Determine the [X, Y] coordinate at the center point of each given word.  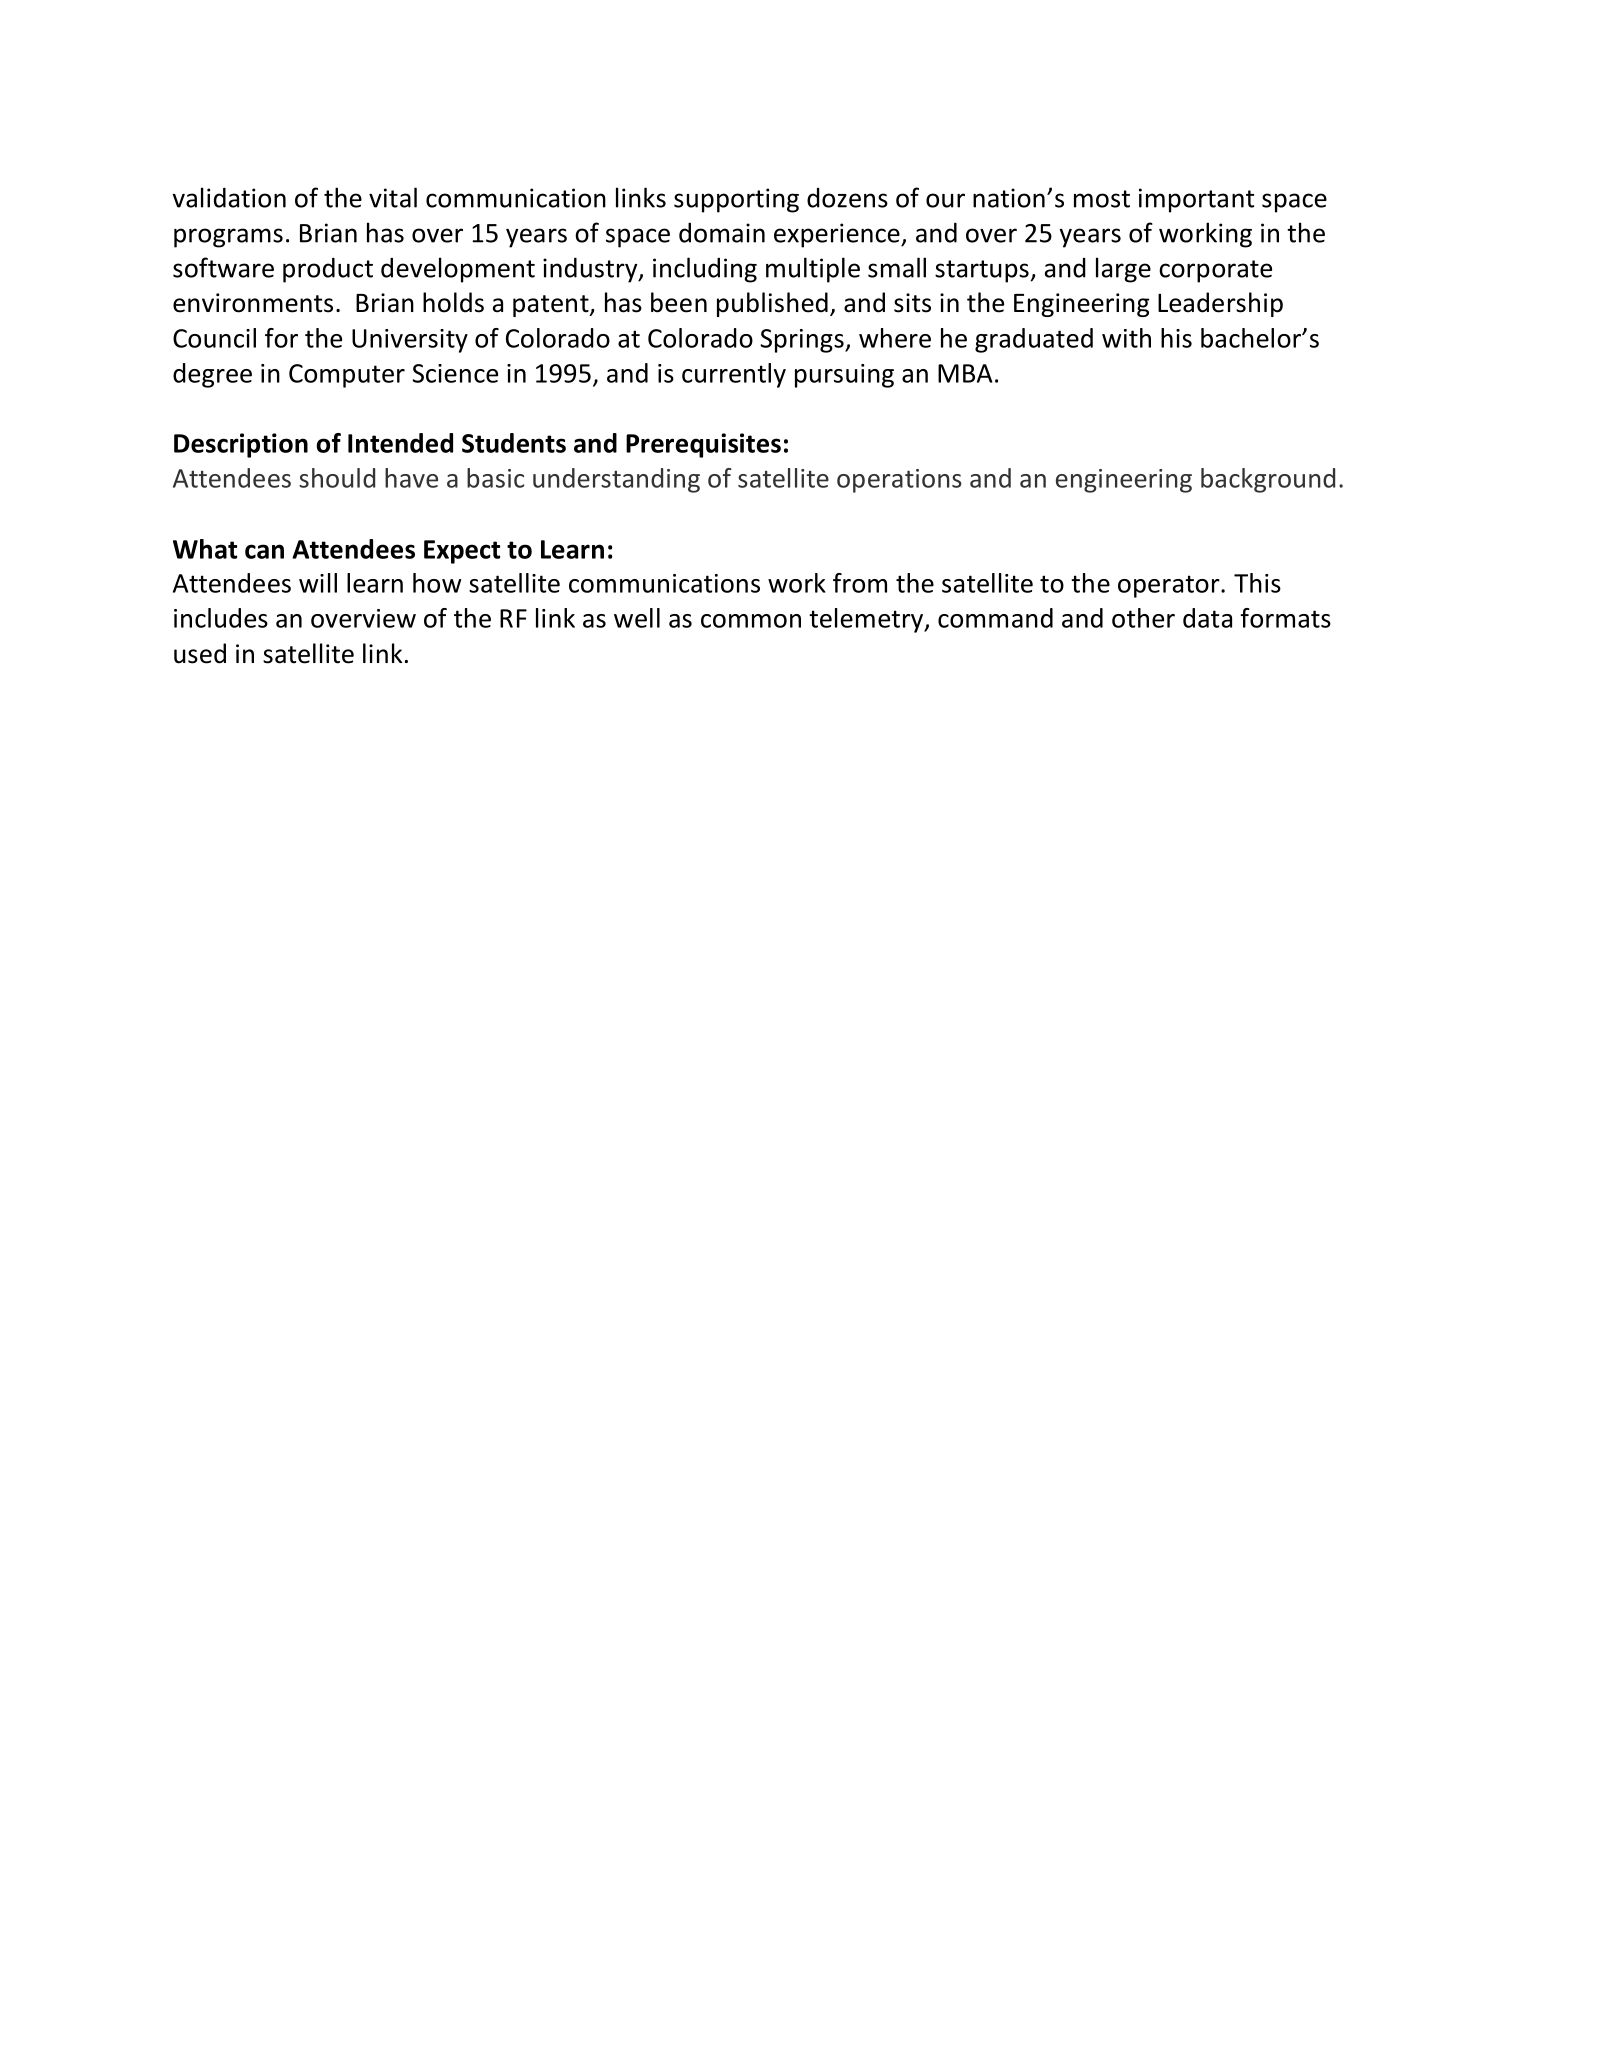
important [1196, 200]
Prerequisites [703, 445]
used [200, 653]
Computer [347, 376]
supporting [736, 200]
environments [253, 303]
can [264, 551]
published [772, 304]
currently [734, 375]
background [1268, 480]
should [337, 478]
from [860, 583]
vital [393, 197]
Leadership [1220, 304]
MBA [965, 373]
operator [1170, 586]
